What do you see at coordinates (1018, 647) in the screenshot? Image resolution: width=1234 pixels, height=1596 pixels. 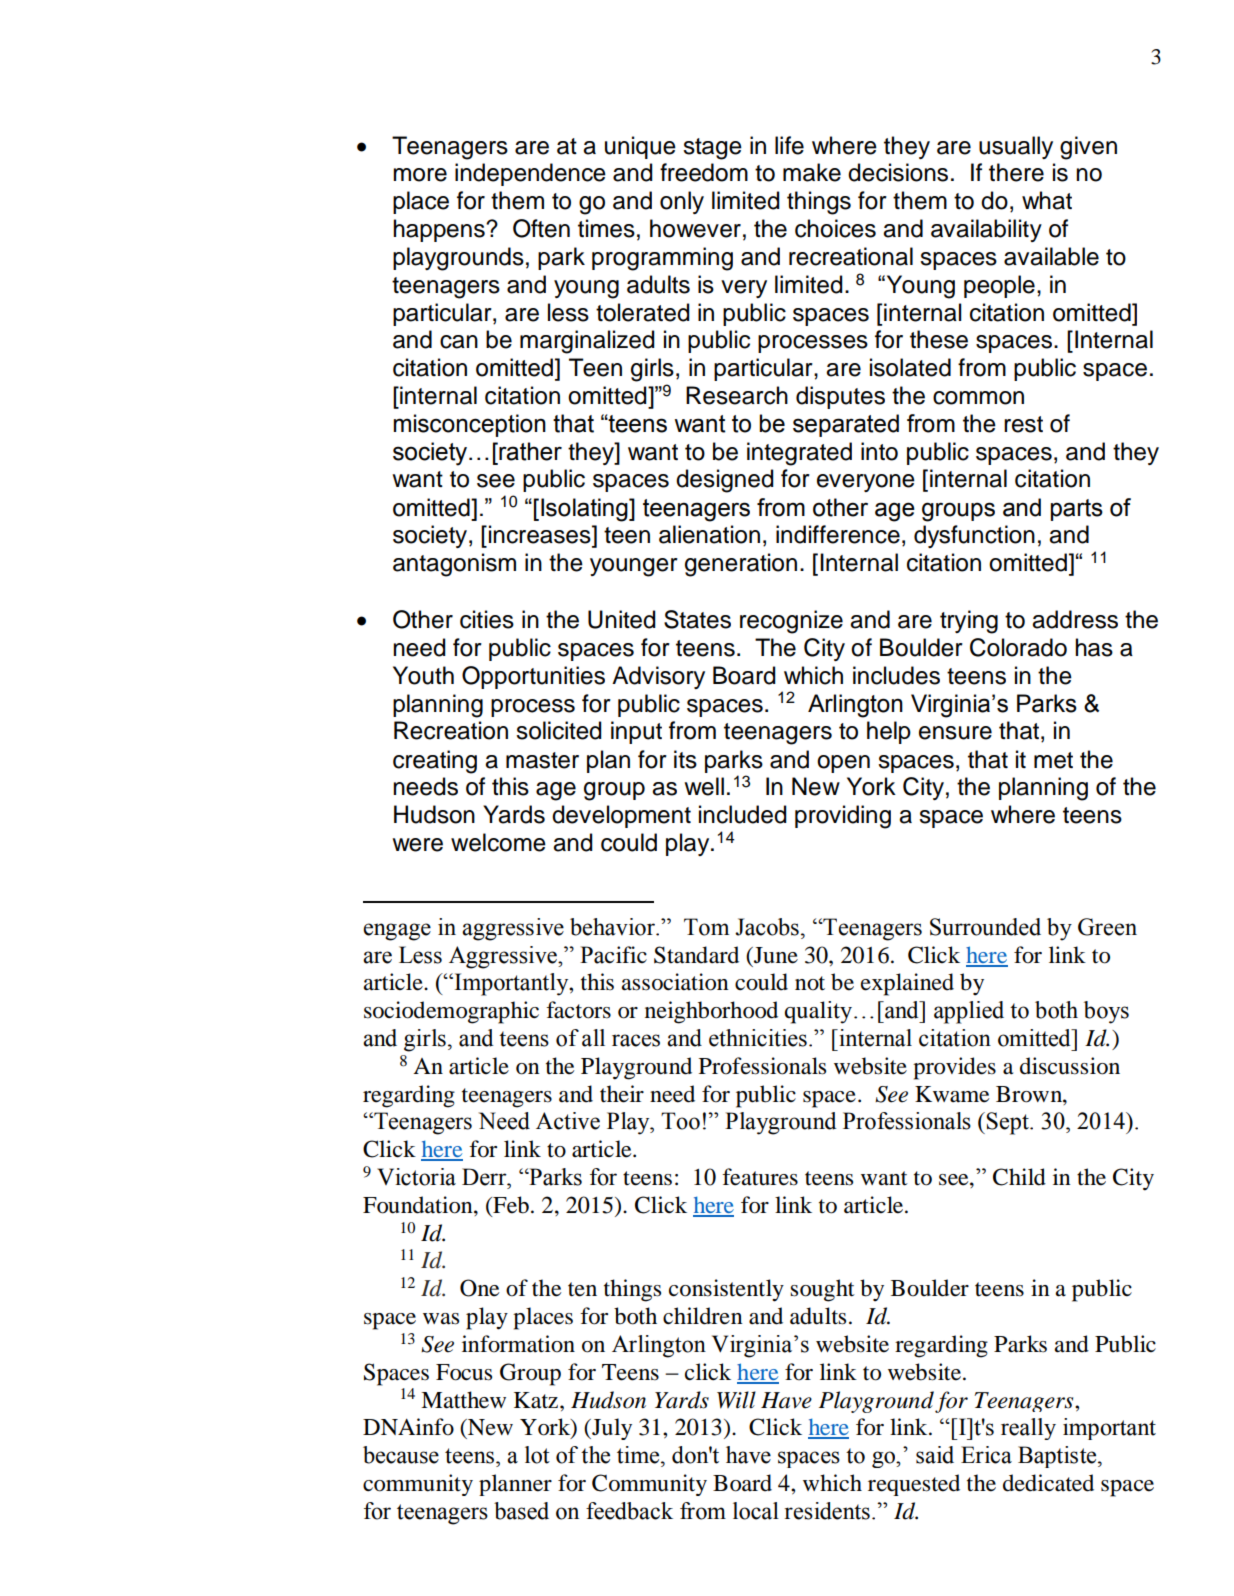 I see `Colorado` at bounding box center [1018, 647].
